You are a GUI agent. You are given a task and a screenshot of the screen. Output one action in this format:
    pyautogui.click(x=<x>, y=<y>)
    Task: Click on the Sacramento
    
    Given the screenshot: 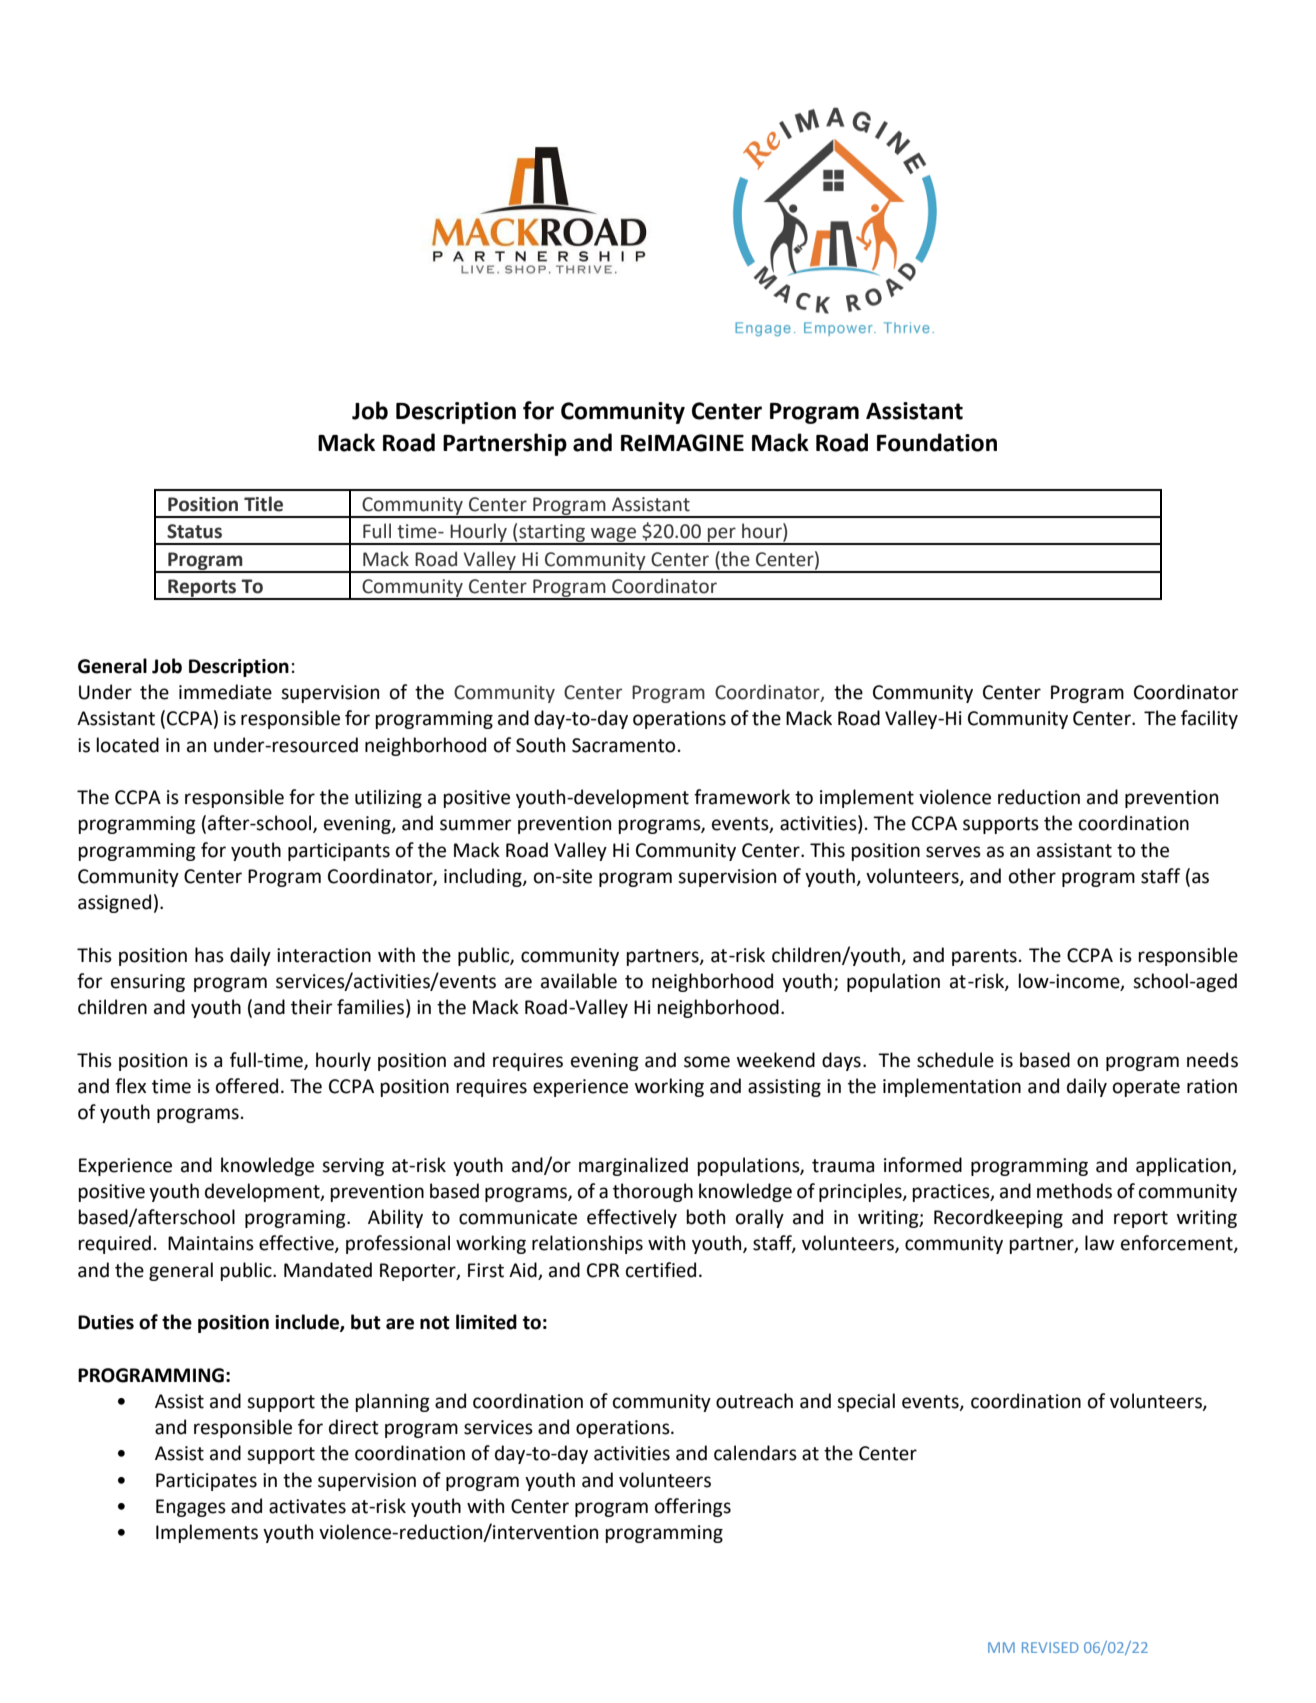 What is the action you would take?
    pyautogui.click(x=623, y=745)
